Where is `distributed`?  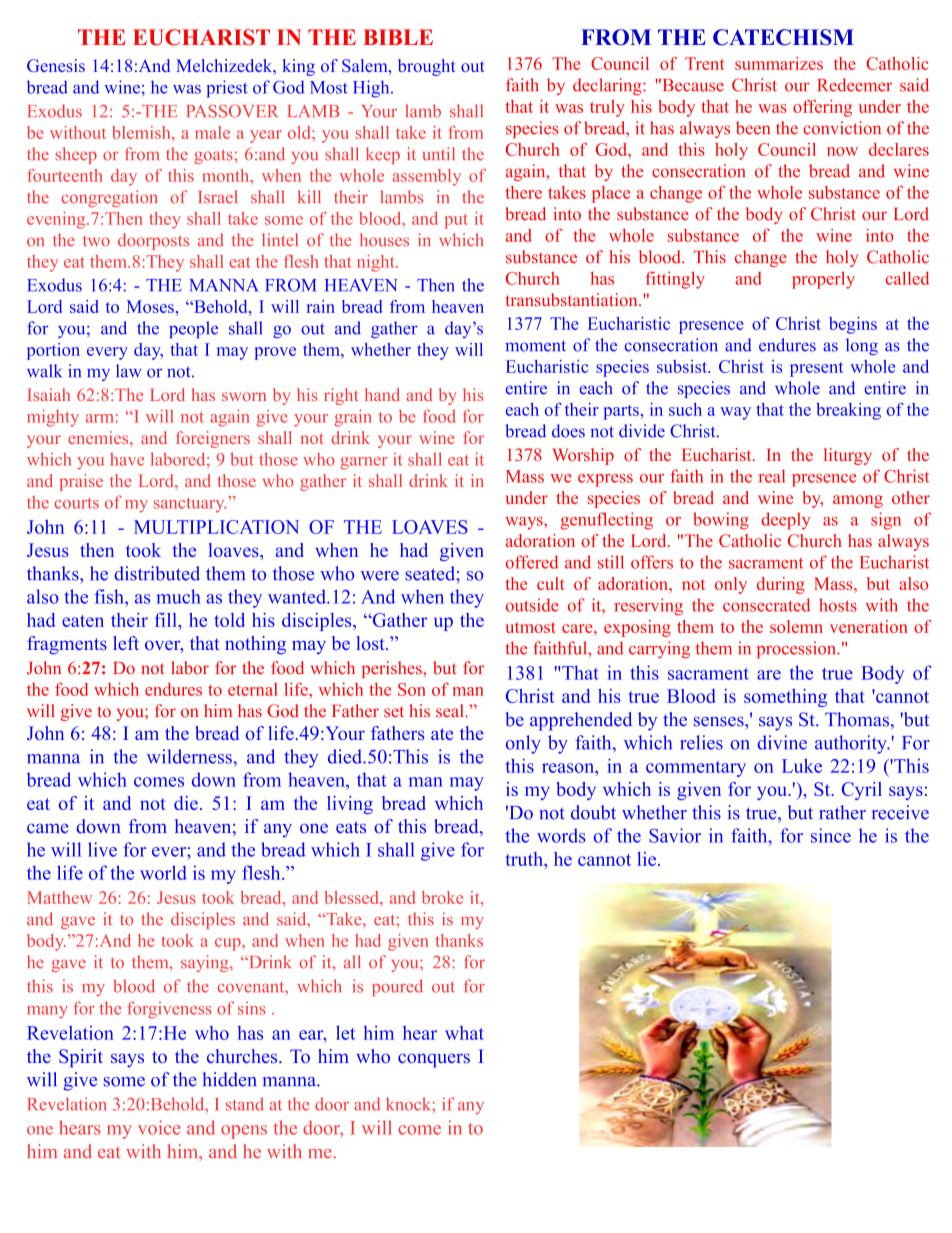
distributed is located at coordinates (157, 573).
